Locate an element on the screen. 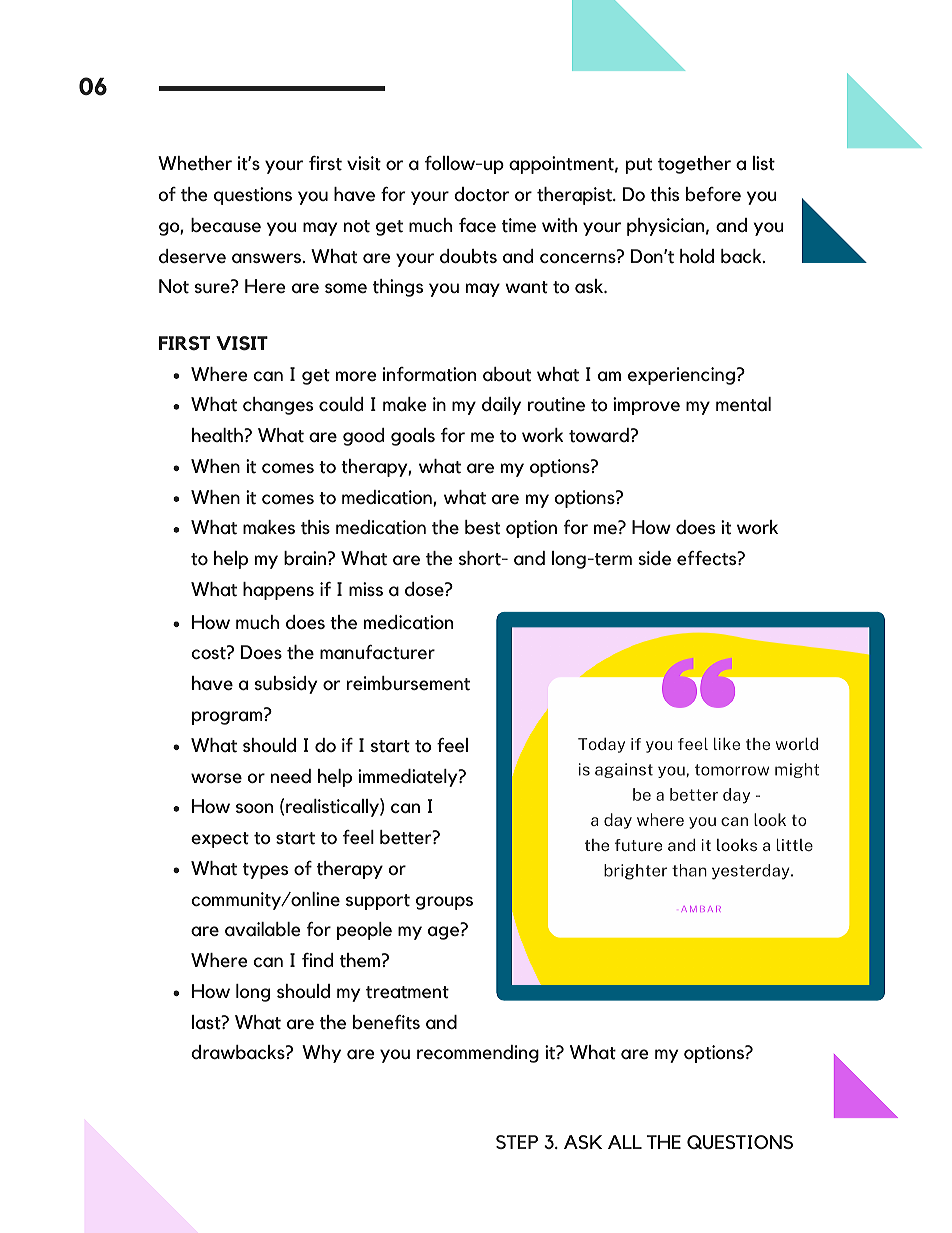 This screenshot has width=952, height=1233. groups is located at coordinates (444, 903).
